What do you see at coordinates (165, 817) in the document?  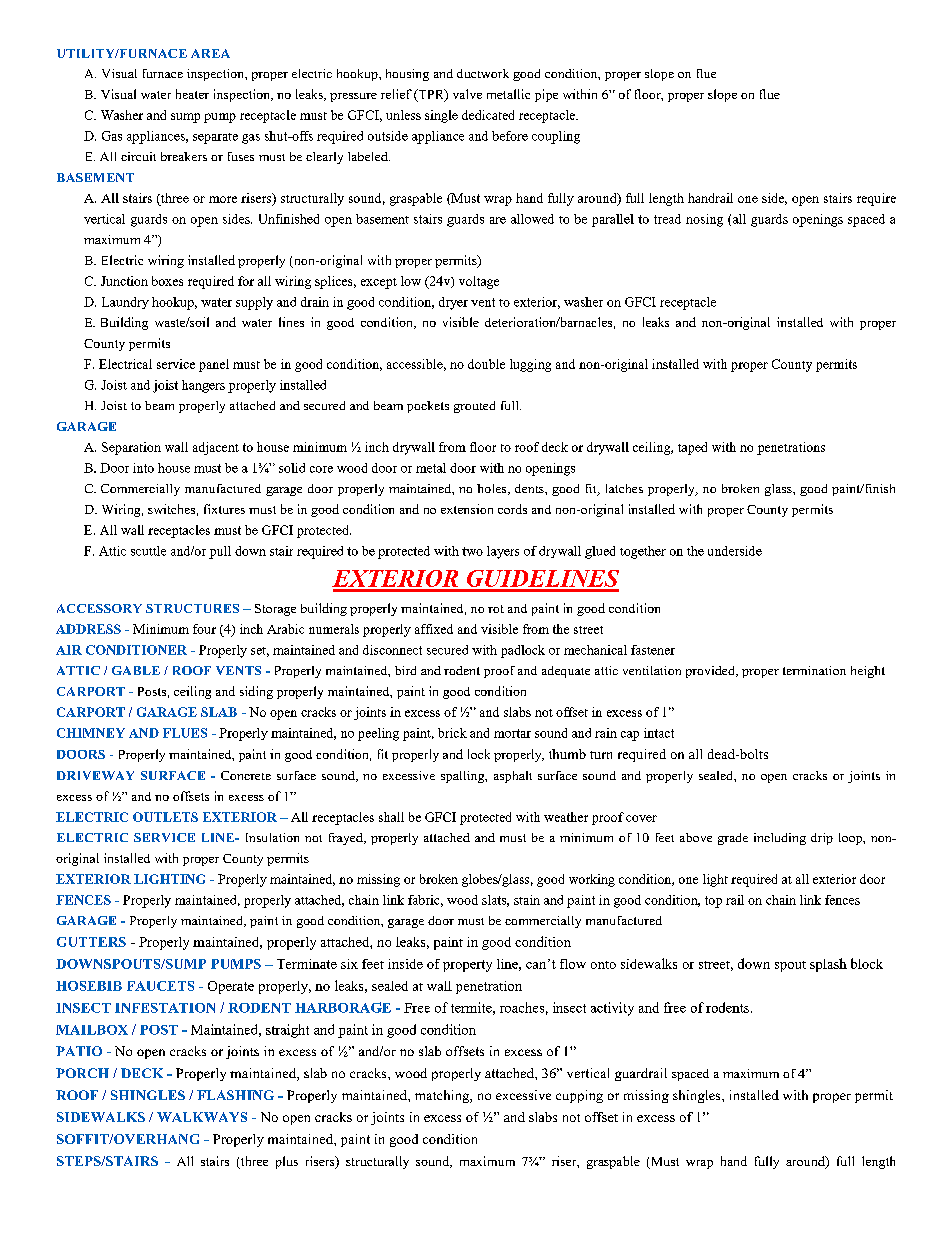 I see `OUTLETS` at bounding box center [165, 817].
